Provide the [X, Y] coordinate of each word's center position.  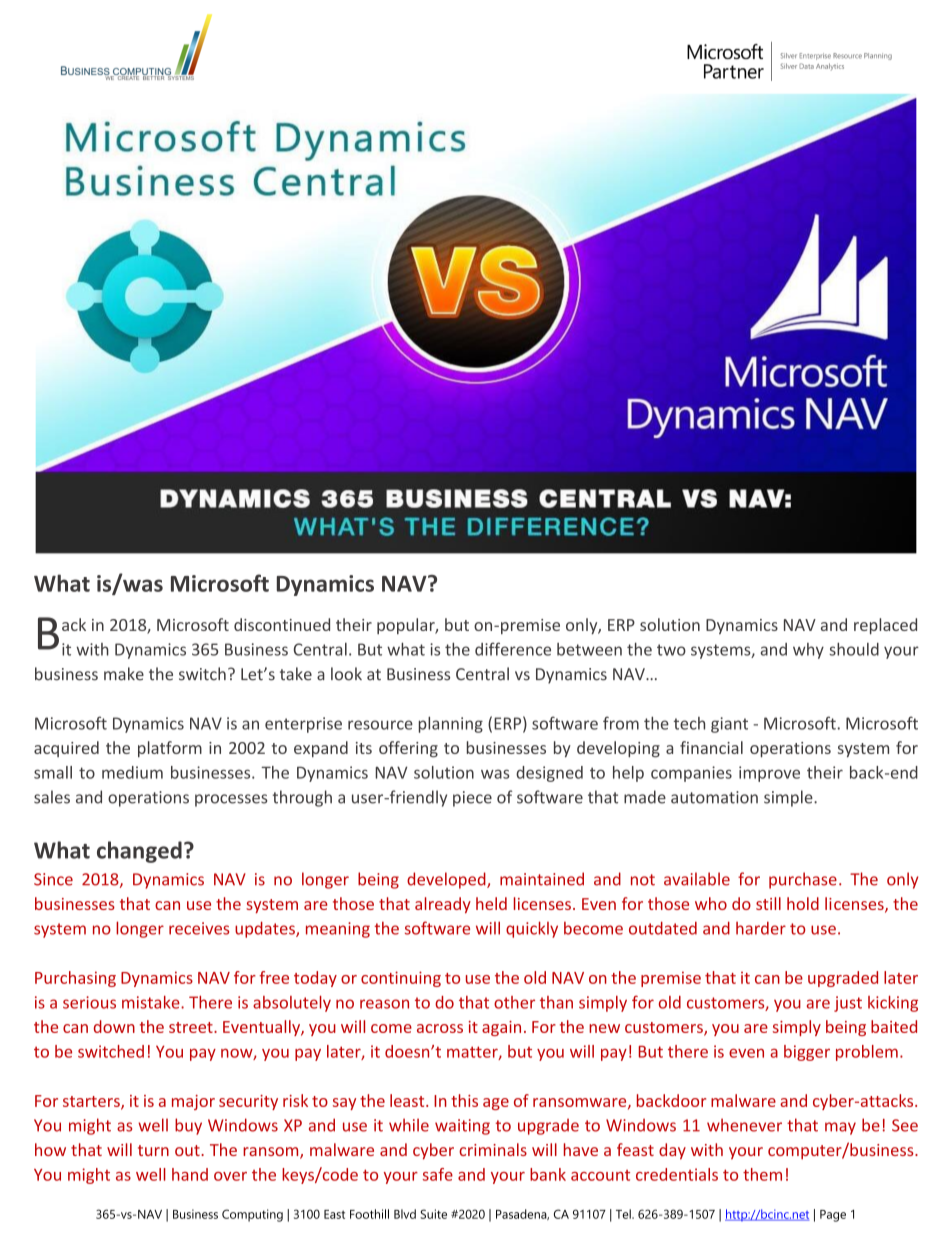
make [124, 674]
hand [190, 1174]
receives [199, 928]
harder [761, 928]
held [491, 903]
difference [513, 649]
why [808, 651]
